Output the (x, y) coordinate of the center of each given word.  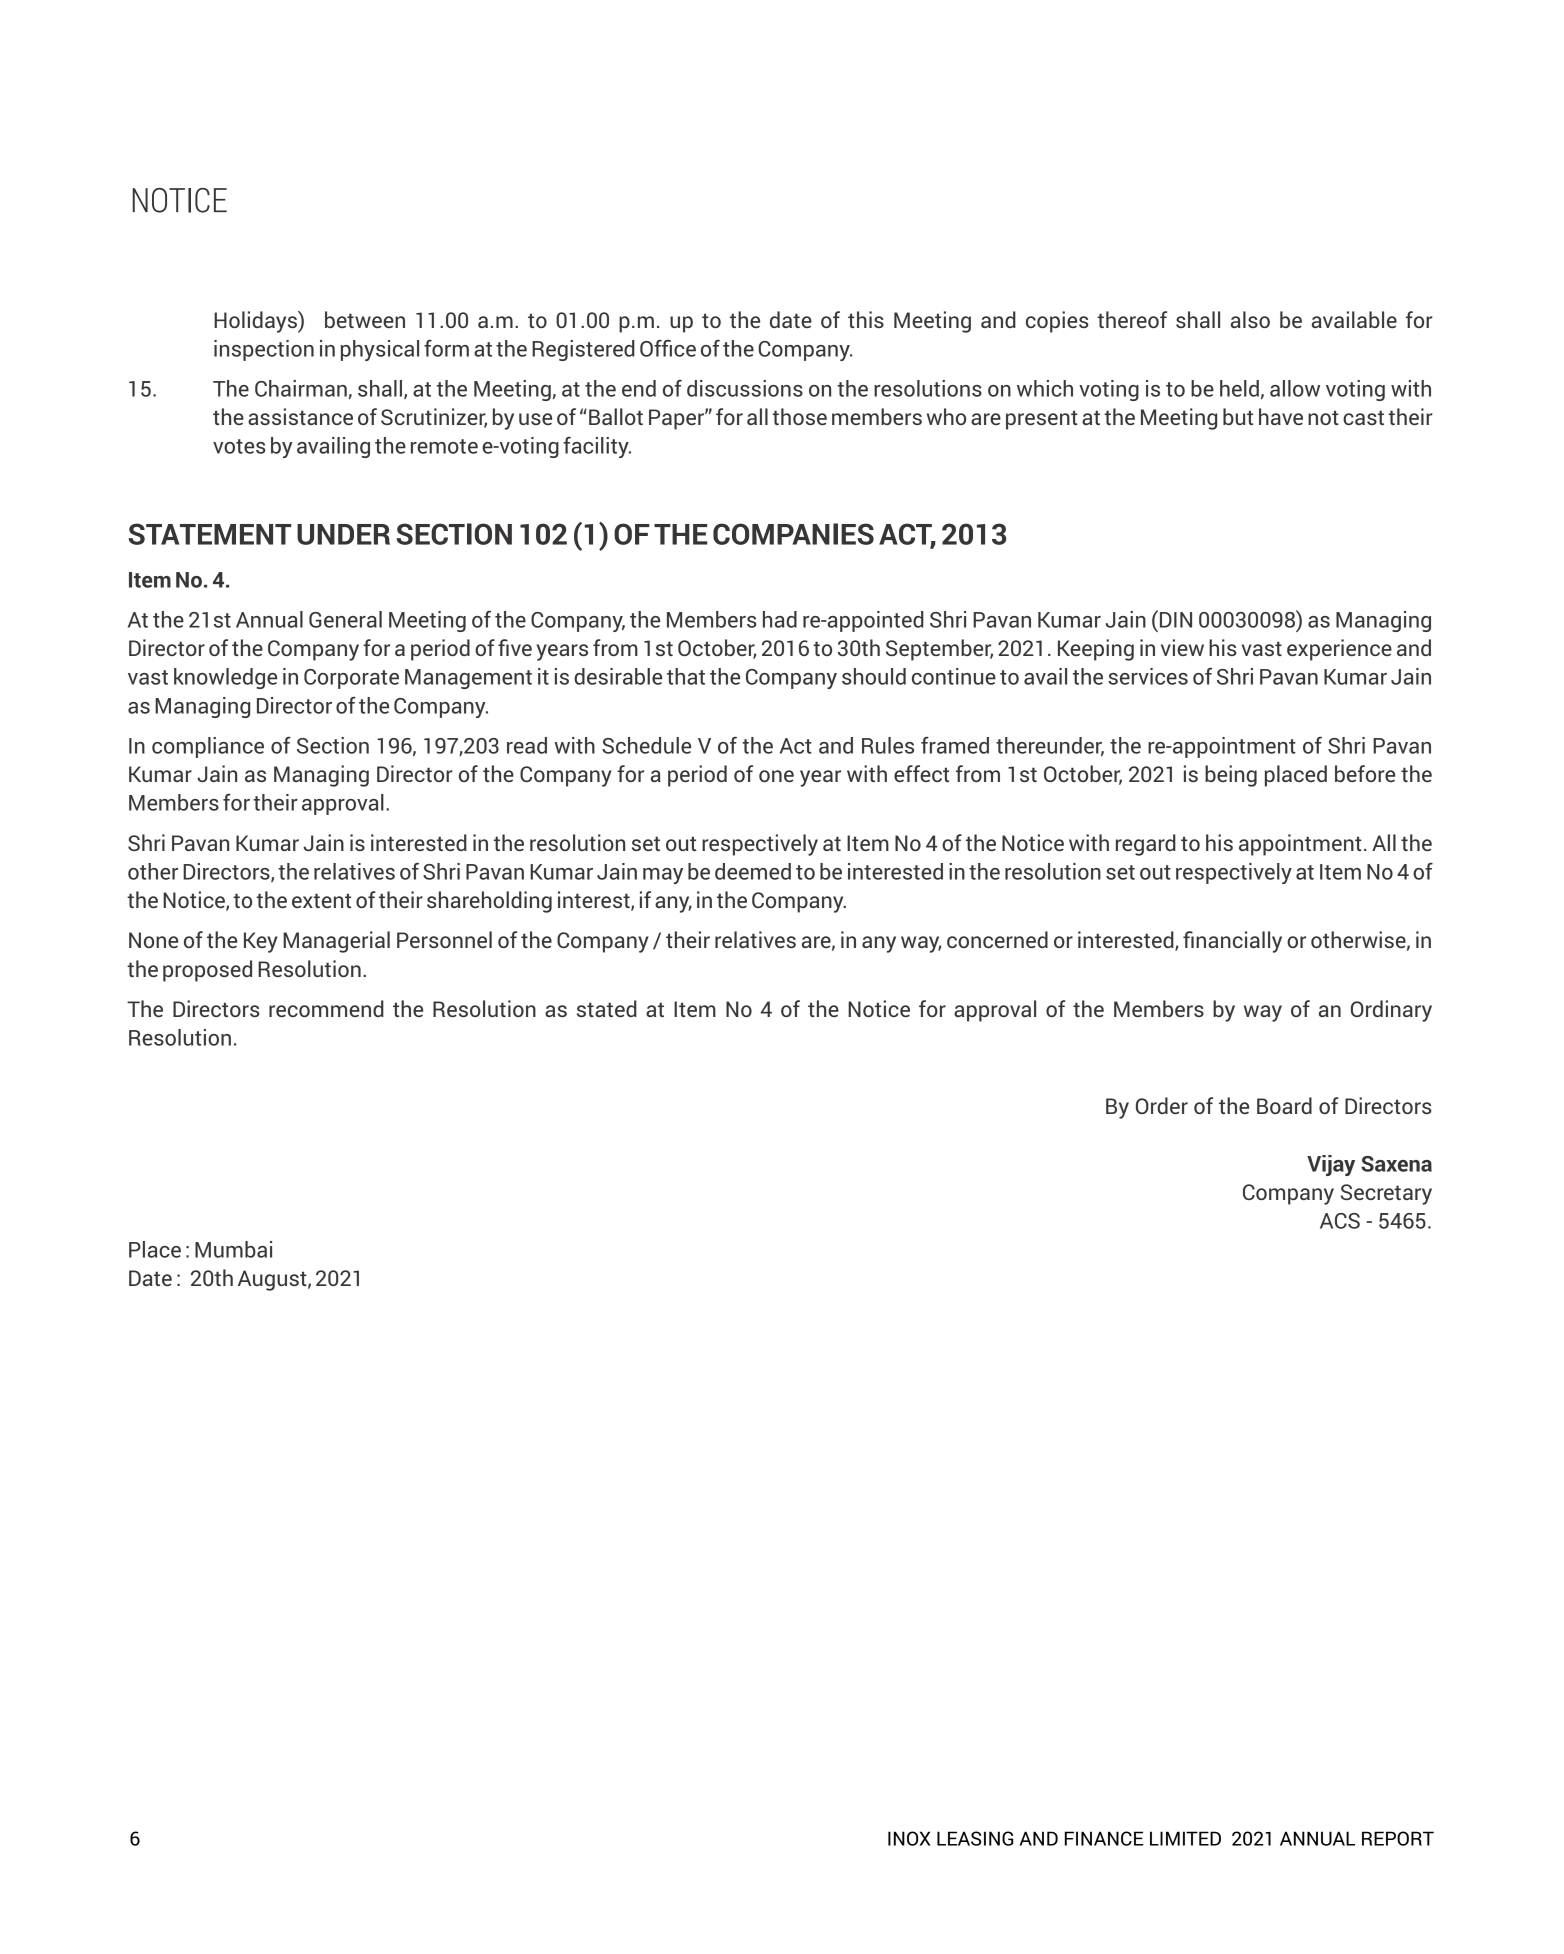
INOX (909, 1838)
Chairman (301, 388)
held (1239, 388)
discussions (745, 388)
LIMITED (1185, 1838)
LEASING (975, 1838)
